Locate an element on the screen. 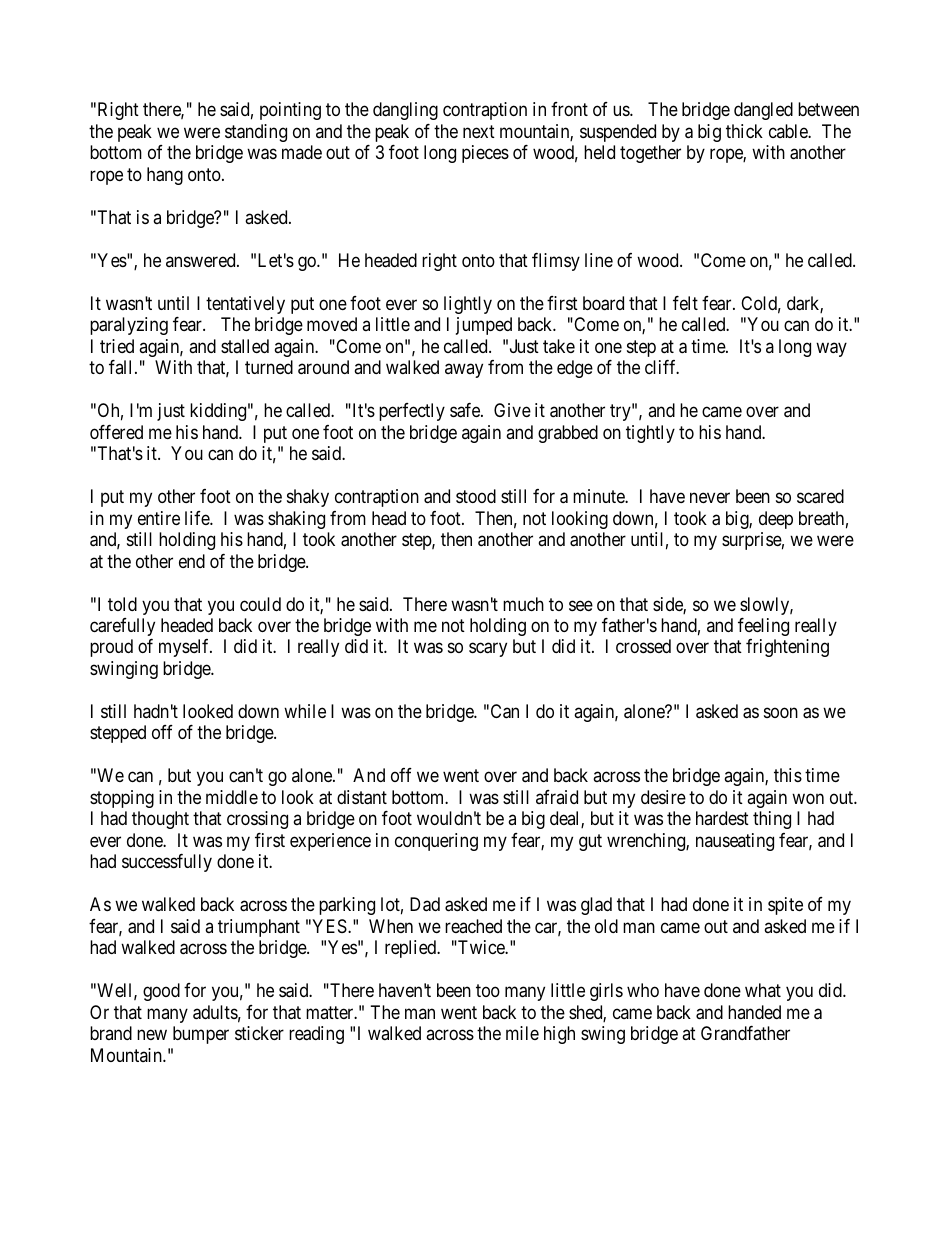 This screenshot has width=952, height=1233. what is located at coordinates (763, 990).
